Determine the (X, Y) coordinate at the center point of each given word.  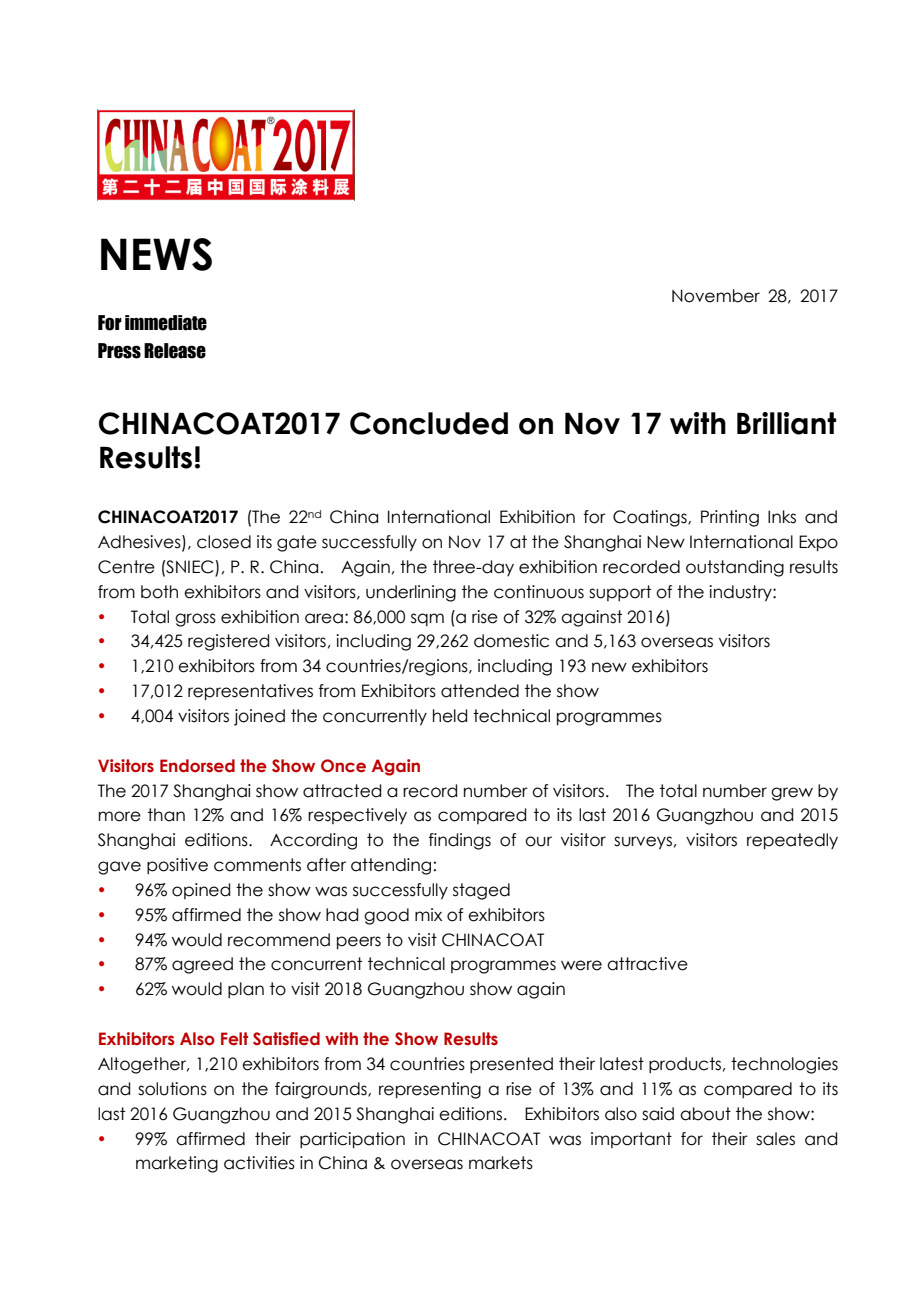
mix (428, 914)
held (450, 716)
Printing (730, 518)
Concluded (429, 423)
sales (775, 1139)
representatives (250, 692)
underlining (411, 593)
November (716, 296)
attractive (647, 964)
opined (201, 891)
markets (501, 1163)
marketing (177, 1164)
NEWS (156, 254)
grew (792, 794)
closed (224, 542)
